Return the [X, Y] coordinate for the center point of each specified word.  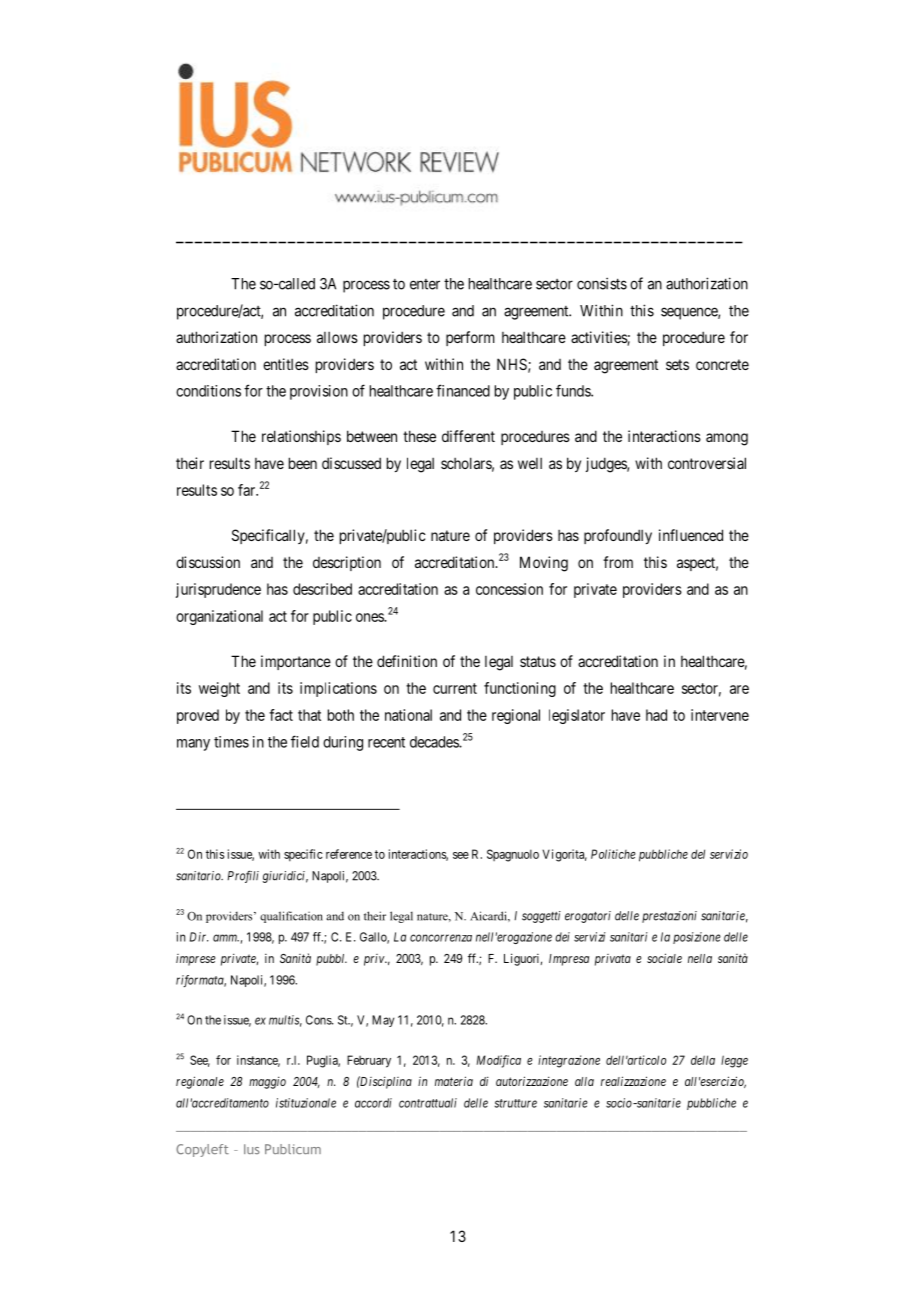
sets [677, 364]
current [455, 688]
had [656, 715]
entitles [286, 364]
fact [281, 715]
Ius [252, 1149]
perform [470, 338]
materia [454, 1081]
